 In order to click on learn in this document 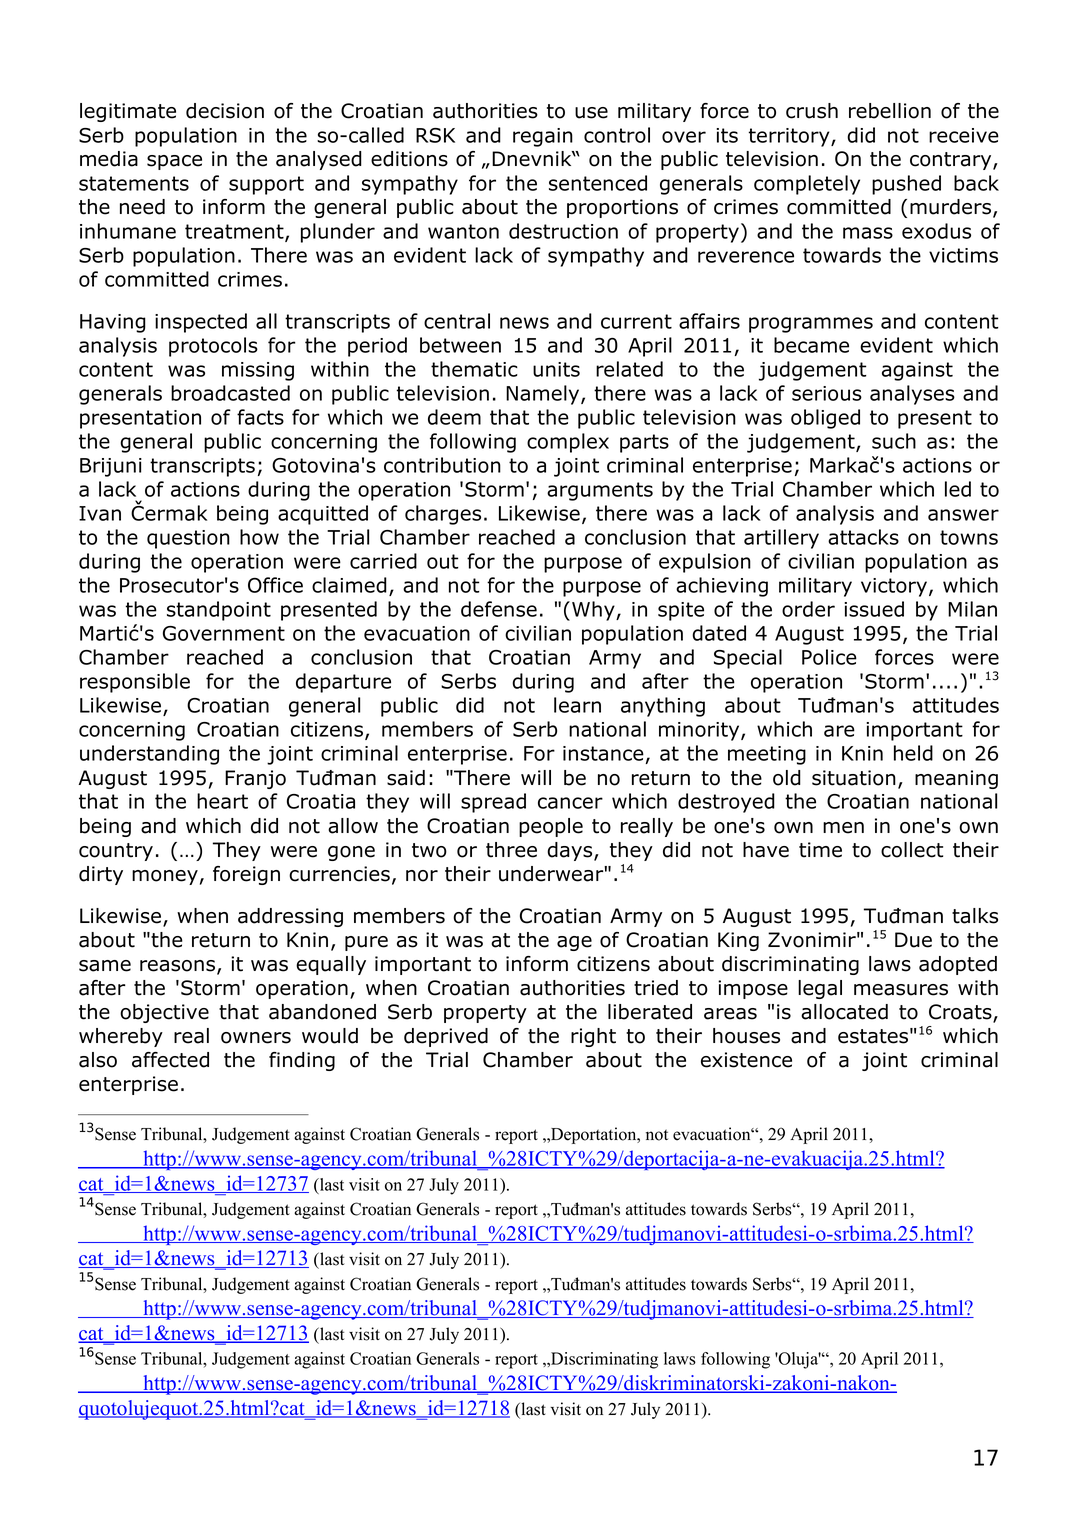, I will do `click(577, 705)`.
